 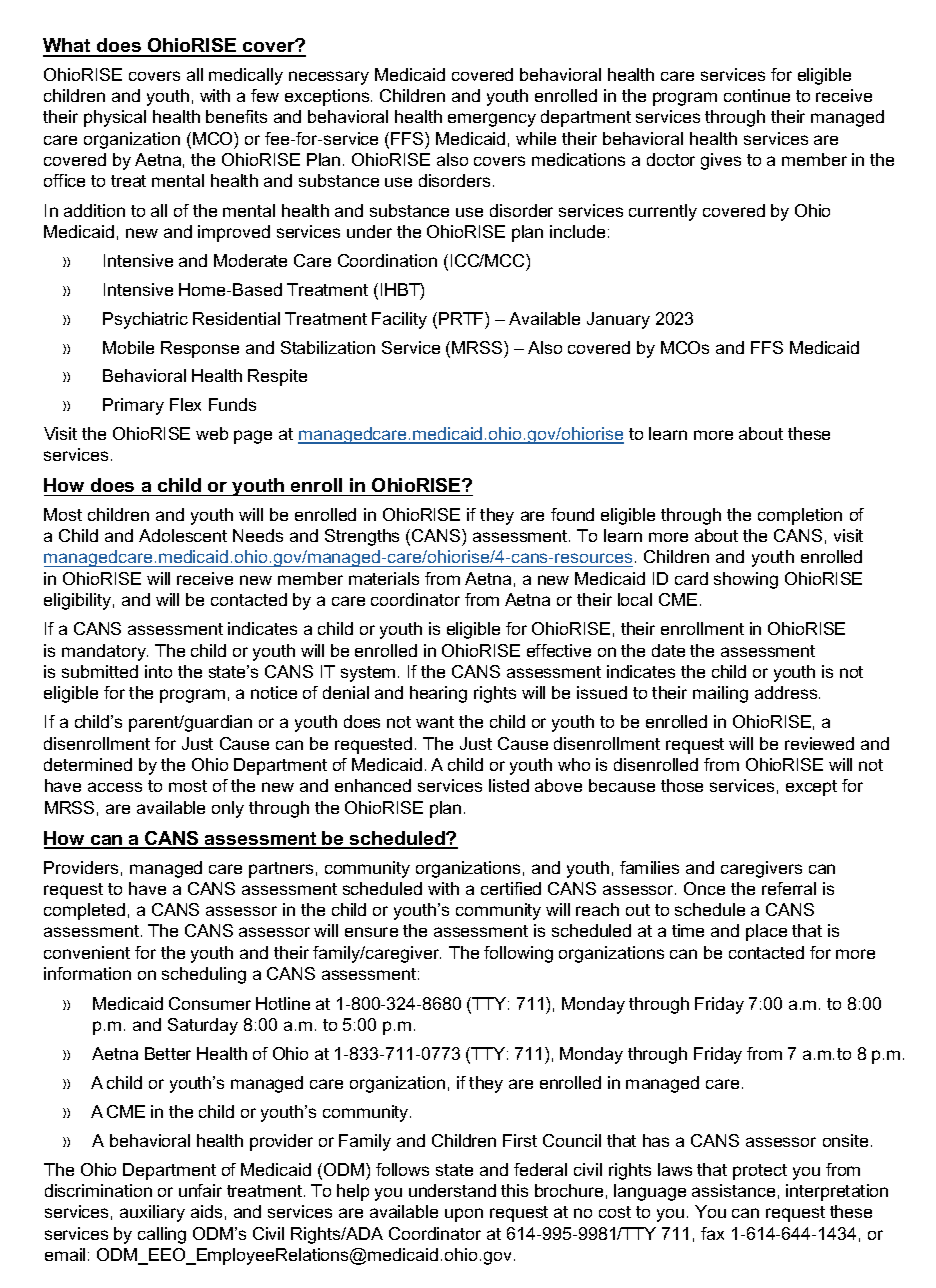 What do you see at coordinates (152, 1213) in the page?
I see `auxiliary` at bounding box center [152, 1213].
